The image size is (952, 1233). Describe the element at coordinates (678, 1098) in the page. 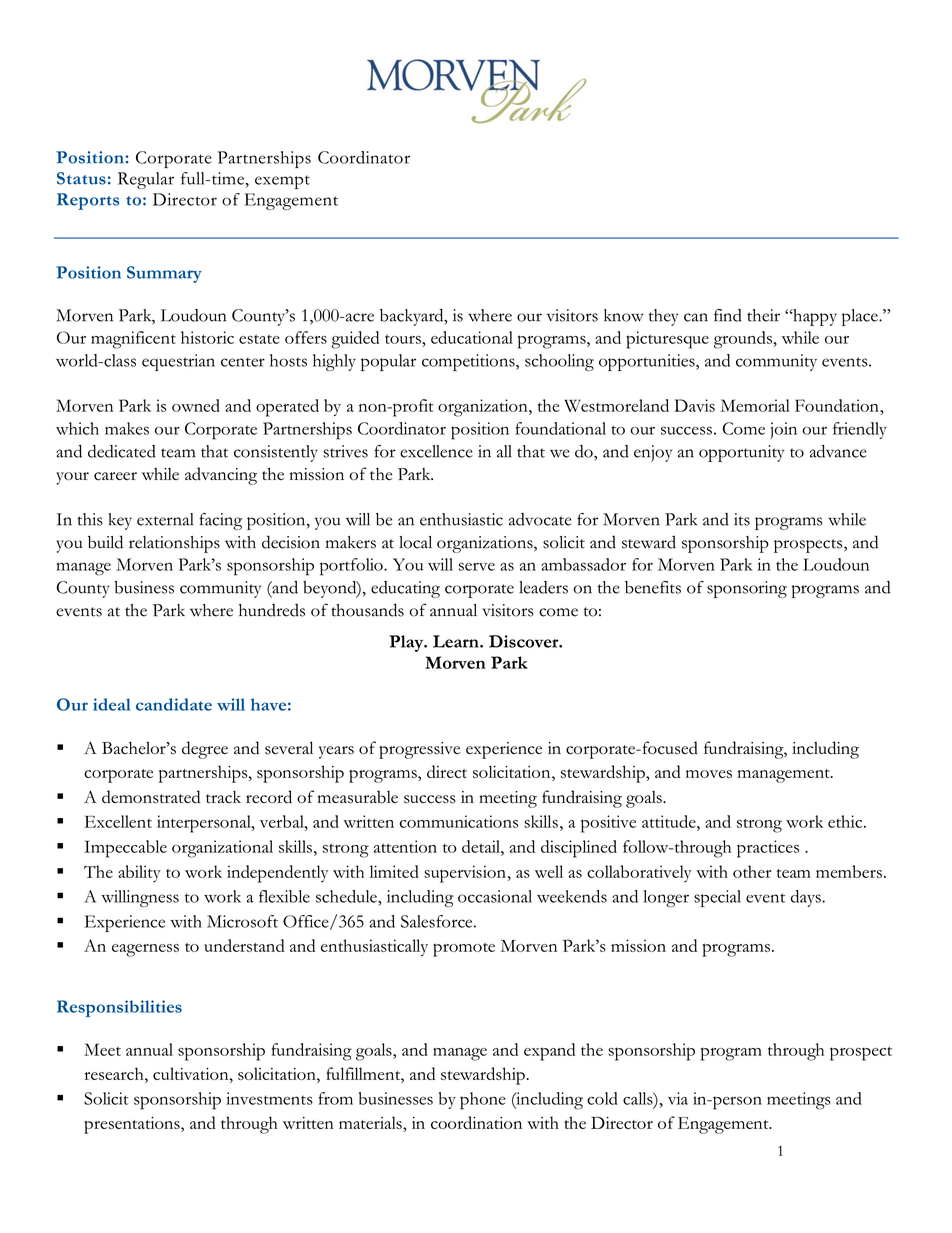

I see `via` at that location.
